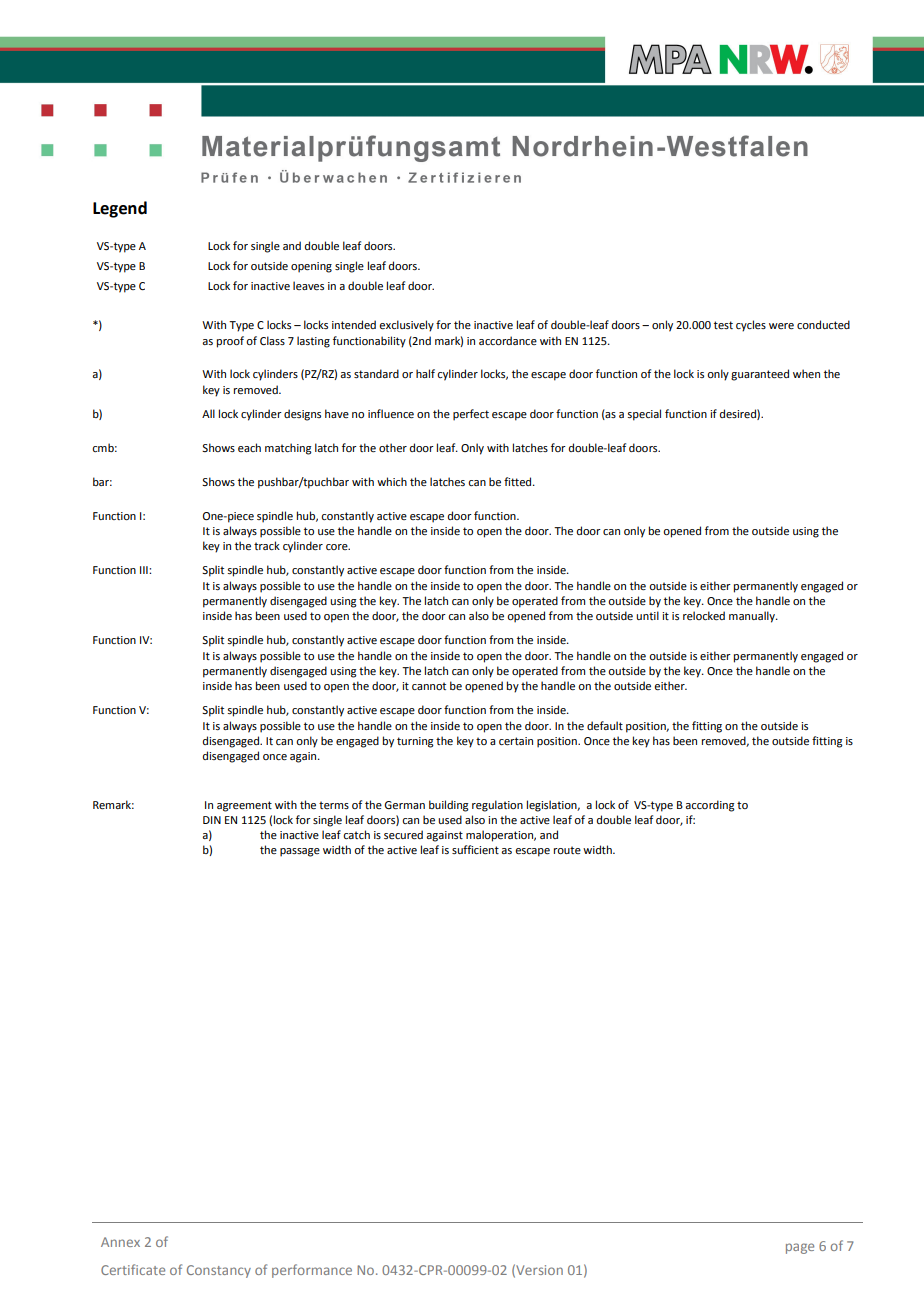 The width and height of the image is (924, 1308). What do you see at coordinates (267, 545) in the image?
I see `track` at bounding box center [267, 545].
